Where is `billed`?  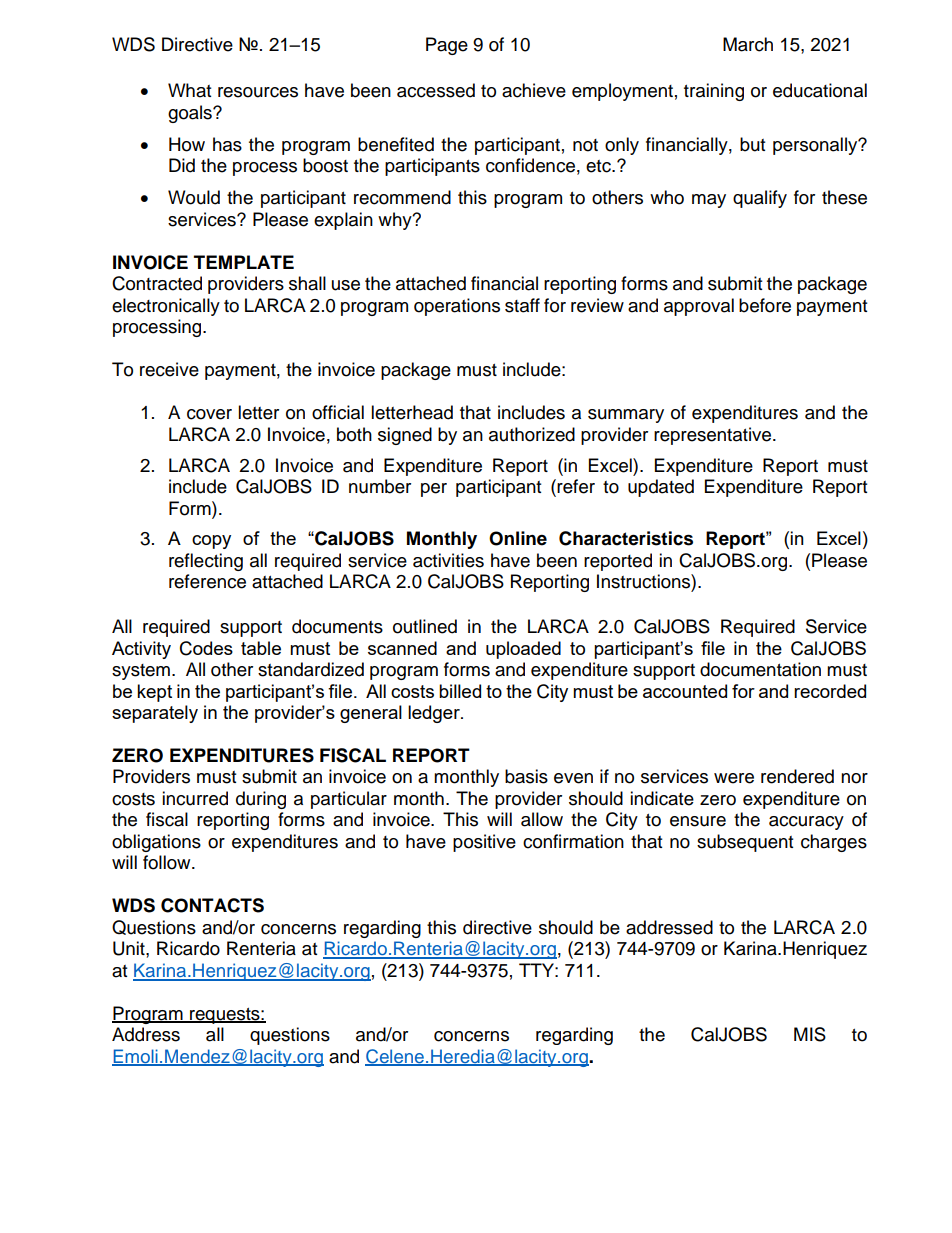
billed is located at coordinates (460, 691).
